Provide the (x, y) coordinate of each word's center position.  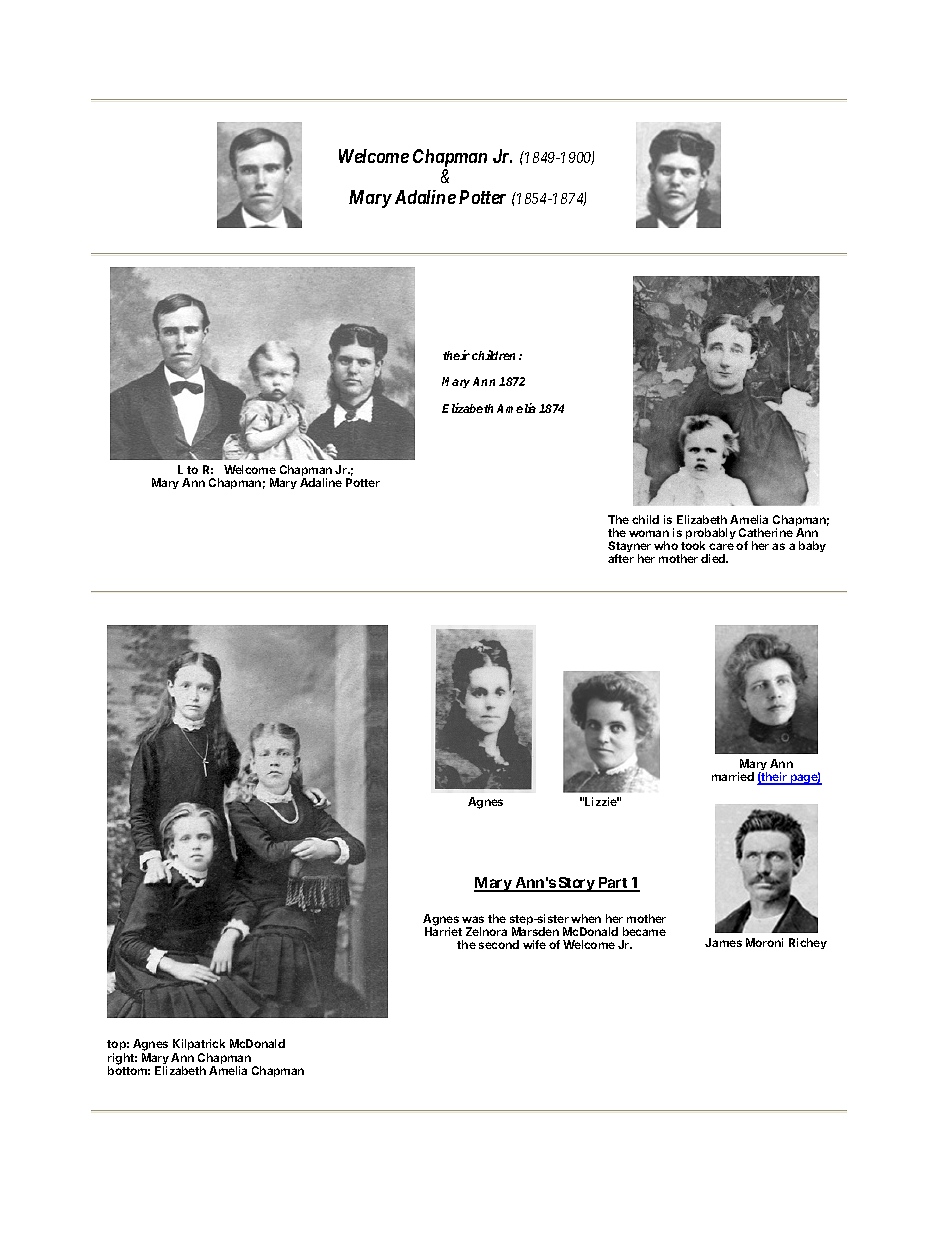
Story (576, 884)
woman (649, 533)
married (733, 776)
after (621, 558)
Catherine (766, 532)
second (499, 944)
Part (613, 884)
